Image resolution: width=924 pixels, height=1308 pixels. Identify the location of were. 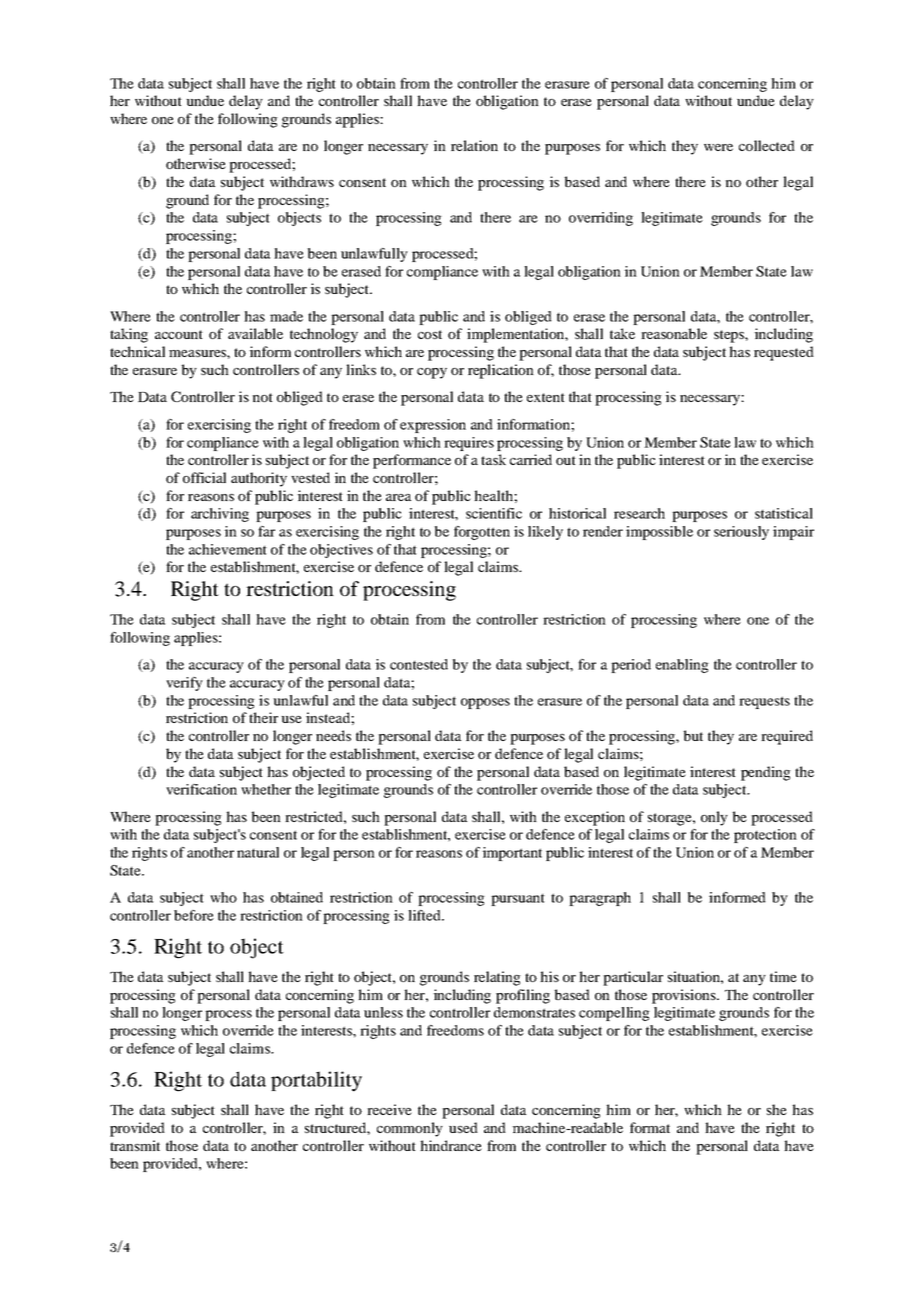
(718, 147).
